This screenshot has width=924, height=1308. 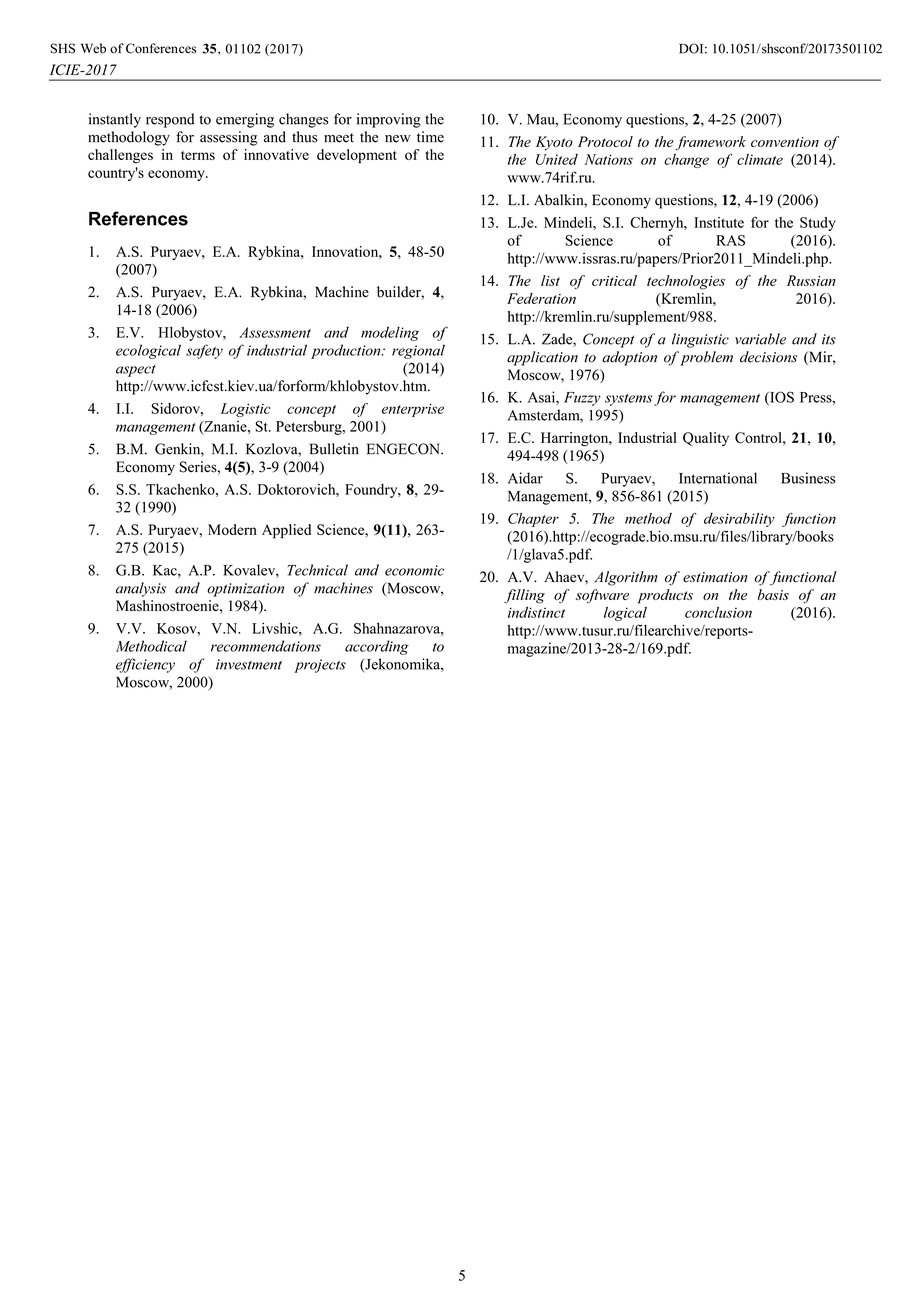 I want to click on investment, so click(x=249, y=664).
